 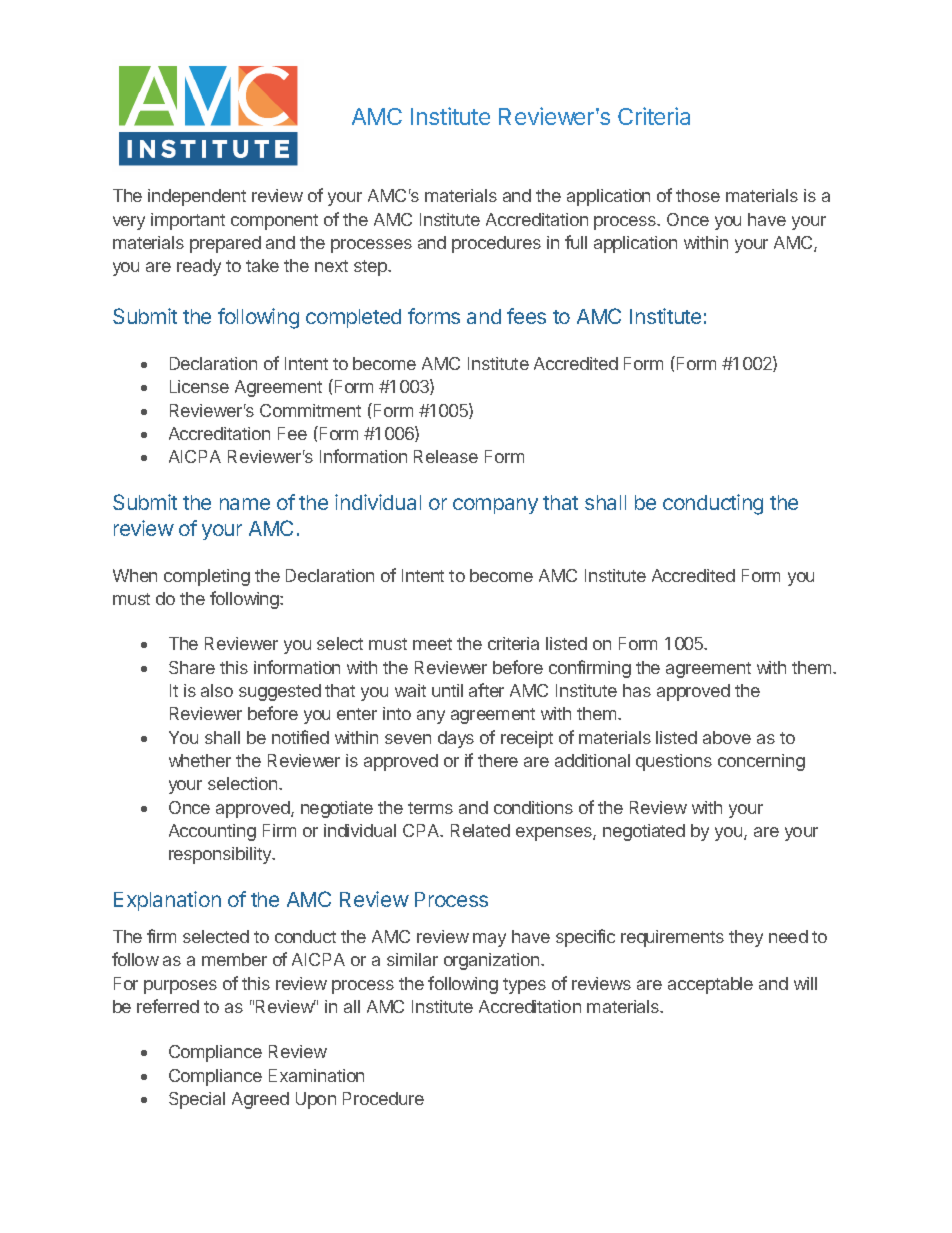 I want to click on acceptable, so click(x=710, y=985).
